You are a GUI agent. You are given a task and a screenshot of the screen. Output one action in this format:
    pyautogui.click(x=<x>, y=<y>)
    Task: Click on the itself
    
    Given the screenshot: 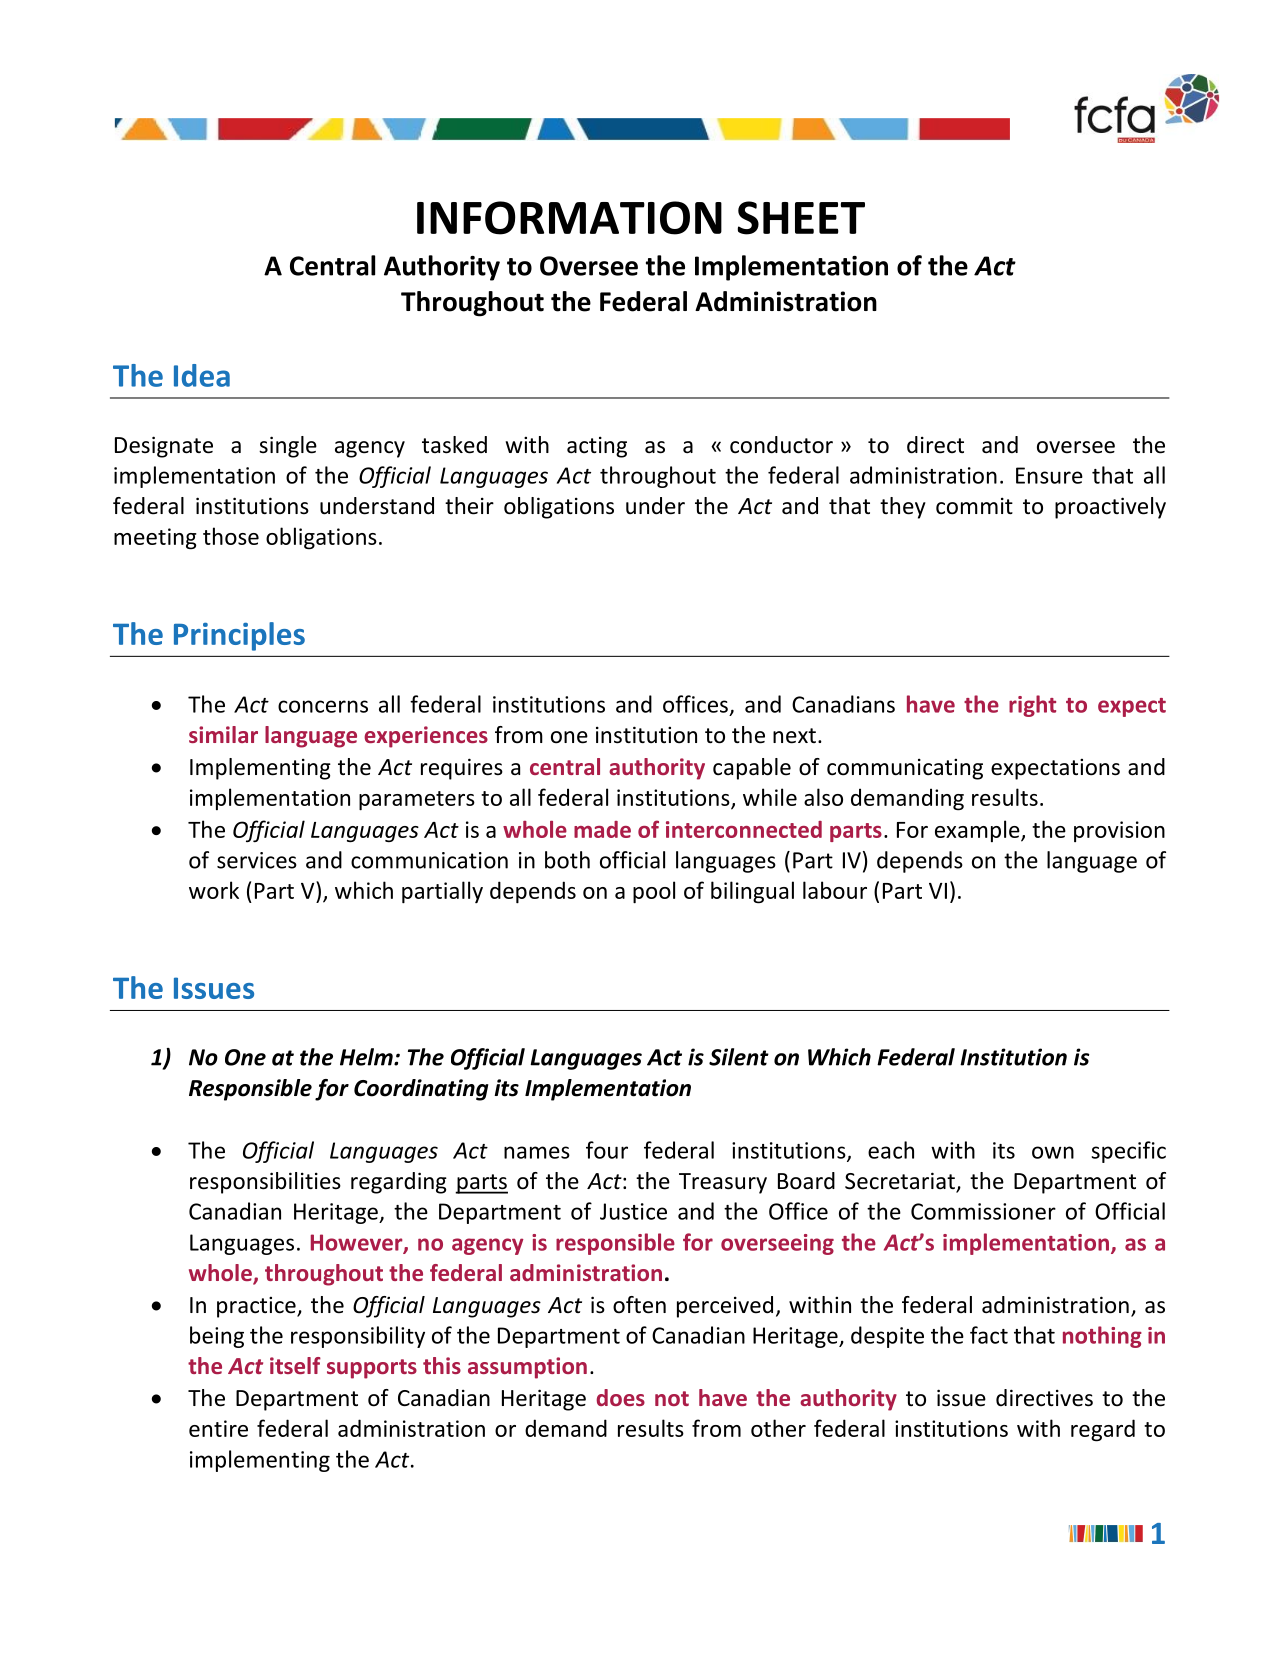 What is the action you would take?
    pyautogui.click(x=295, y=1365)
